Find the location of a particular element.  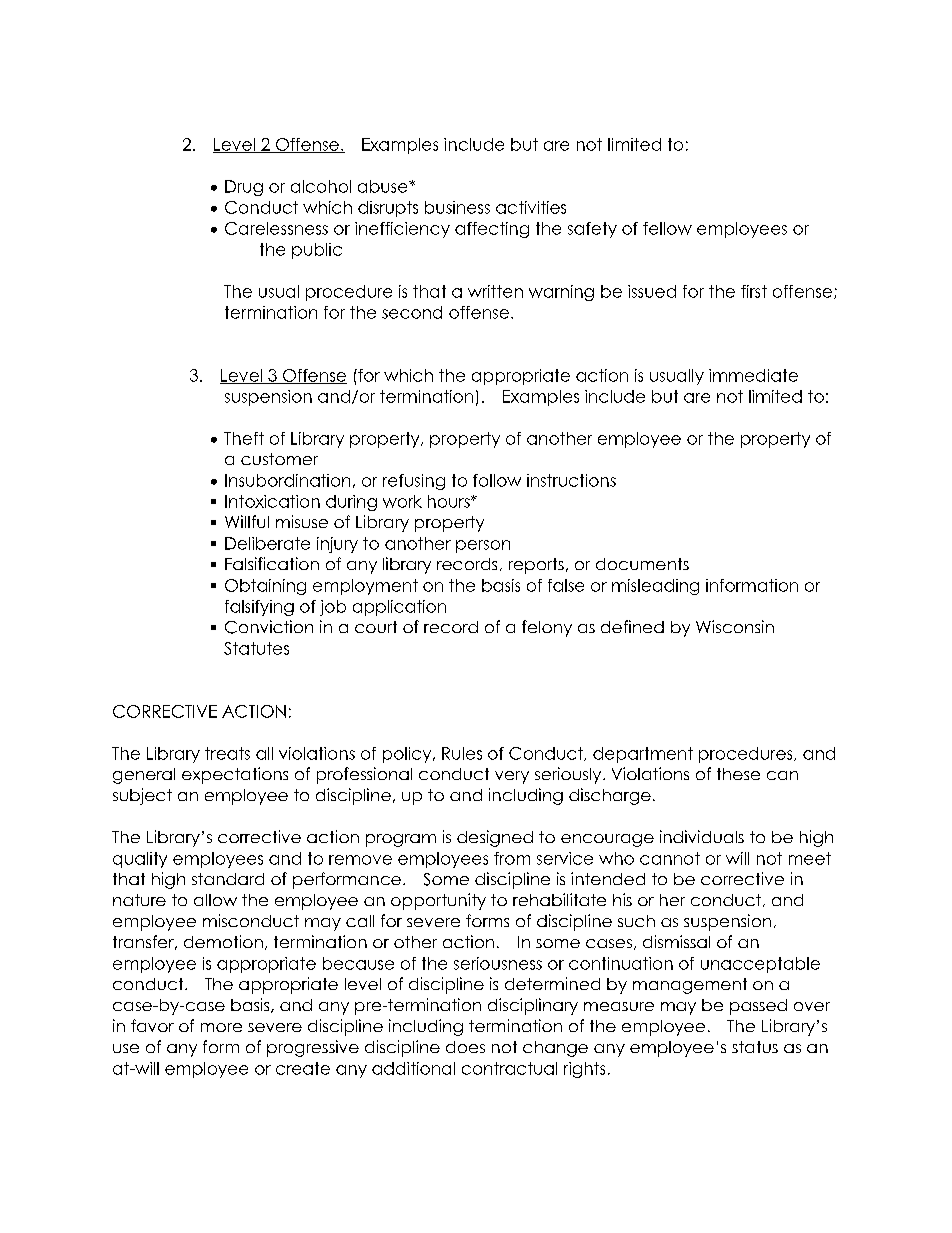

Drug is located at coordinates (244, 188).
